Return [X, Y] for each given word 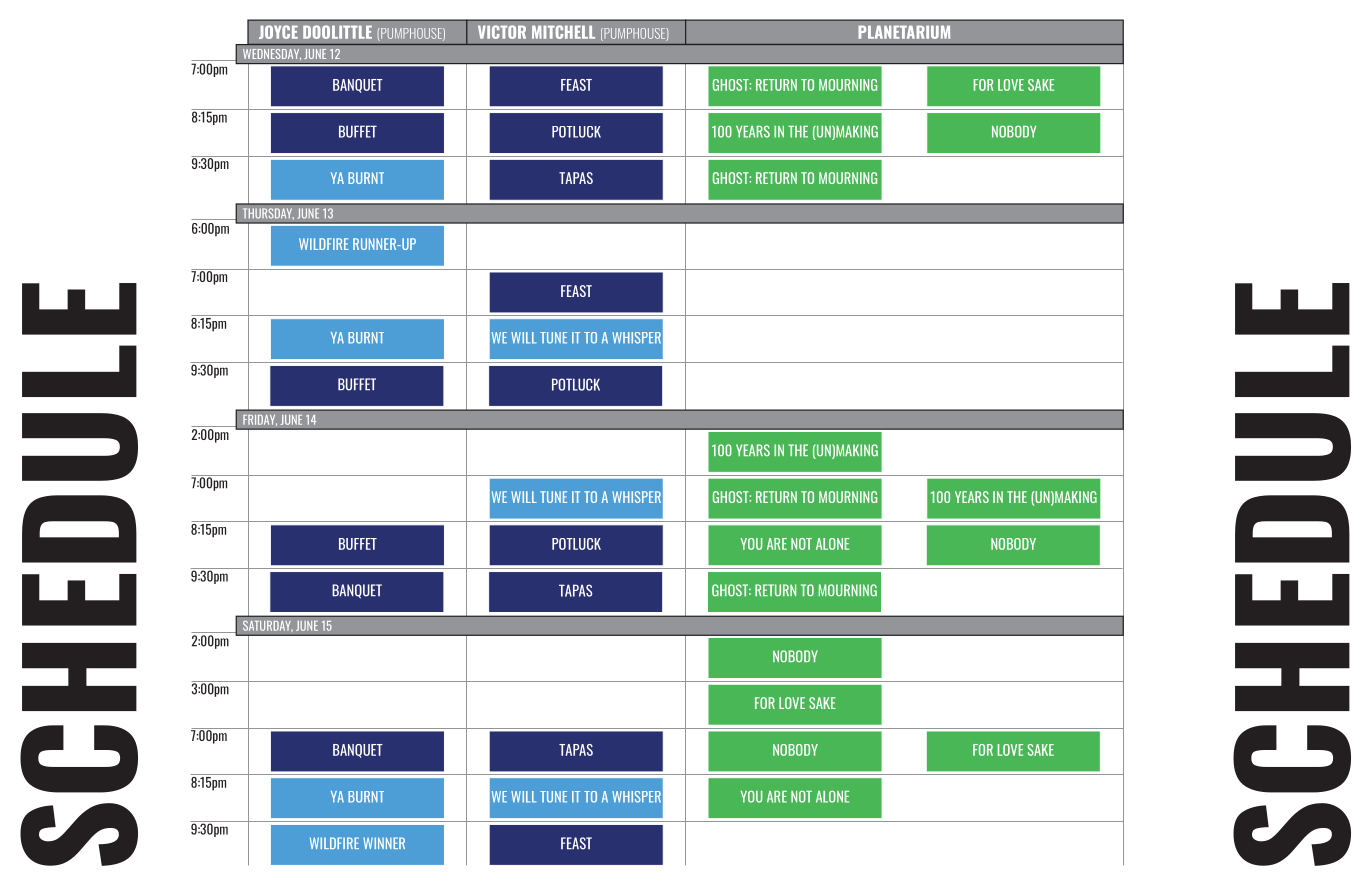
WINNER [384, 843]
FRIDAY [260, 420]
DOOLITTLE [337, 32]
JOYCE [278, 32]
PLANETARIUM [904, 32]
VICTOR [502, 32]
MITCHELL [563, 32]
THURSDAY [268, 214]
